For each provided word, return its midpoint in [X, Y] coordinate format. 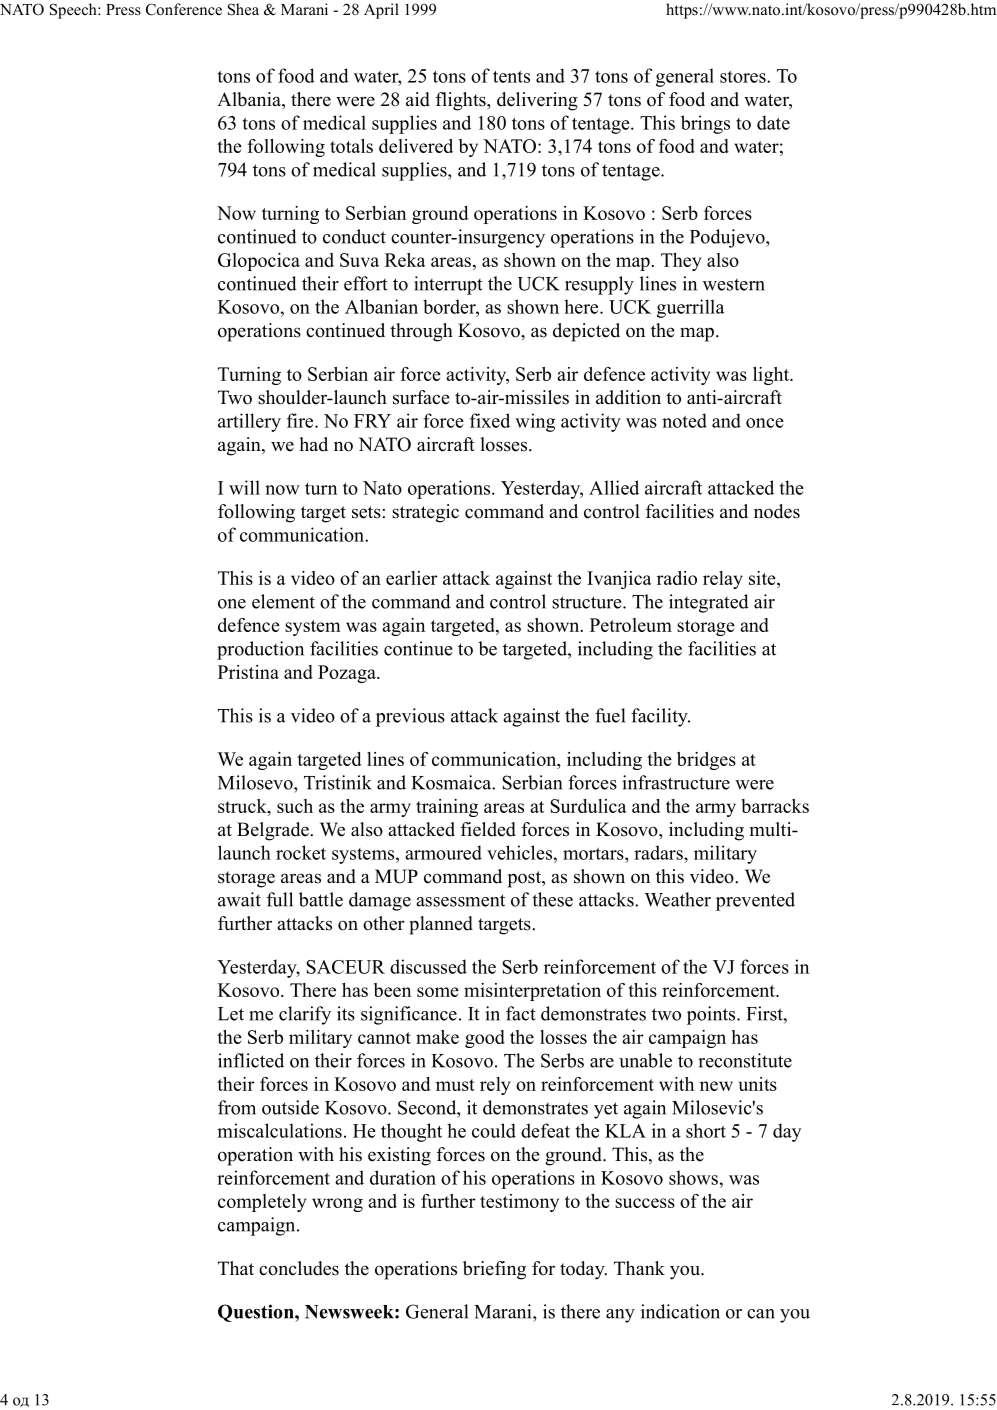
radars [659, 852]
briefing [494, 1270]
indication [680, 1311]
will [244, 487]
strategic [425, 513]
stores [744, 77]
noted [684, 420]
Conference [184, 9]
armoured [443, 852]
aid [418, 99]
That [236, 1268]
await [239, 899]
